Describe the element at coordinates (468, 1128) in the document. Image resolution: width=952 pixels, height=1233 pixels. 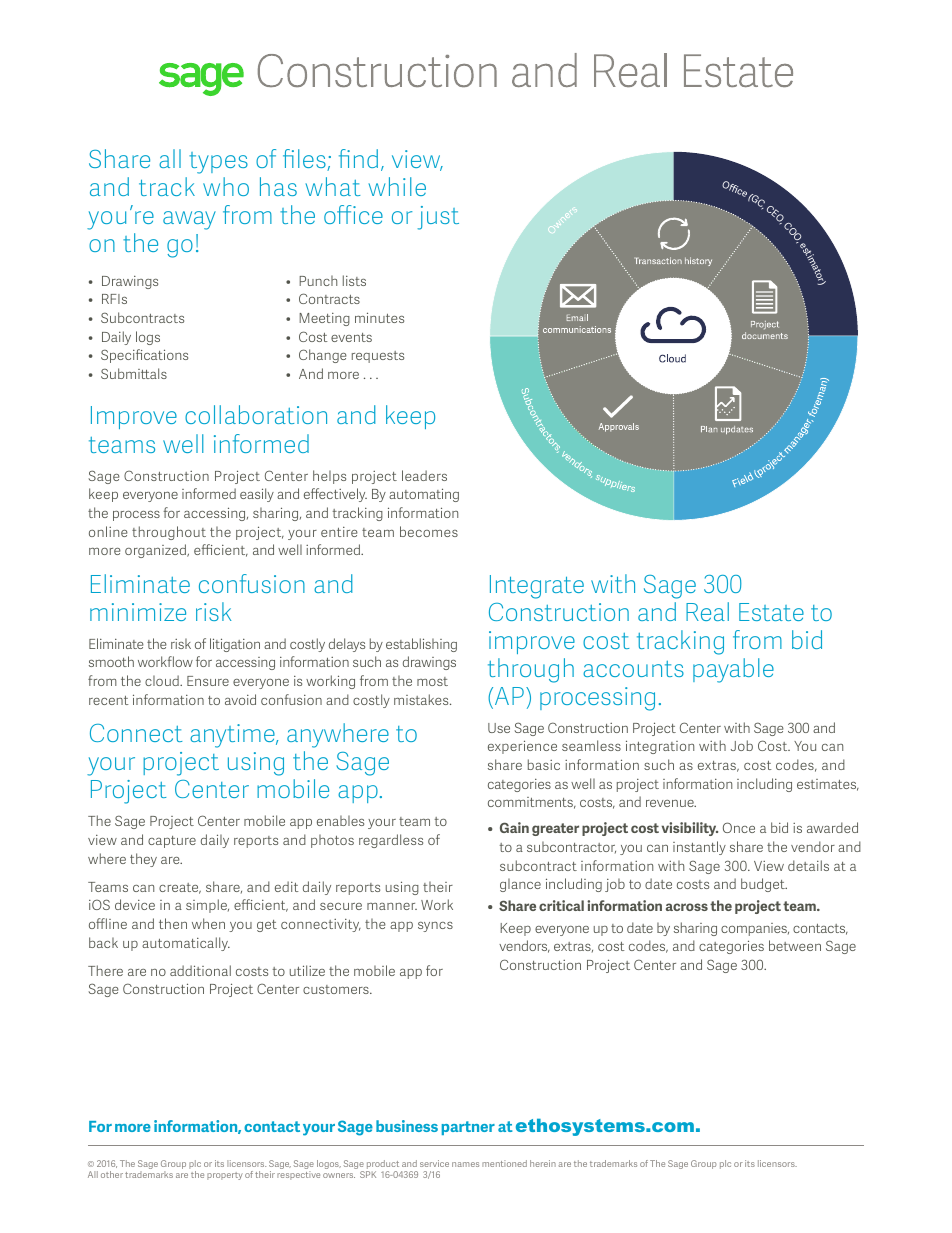
I see `partner` at that location.
